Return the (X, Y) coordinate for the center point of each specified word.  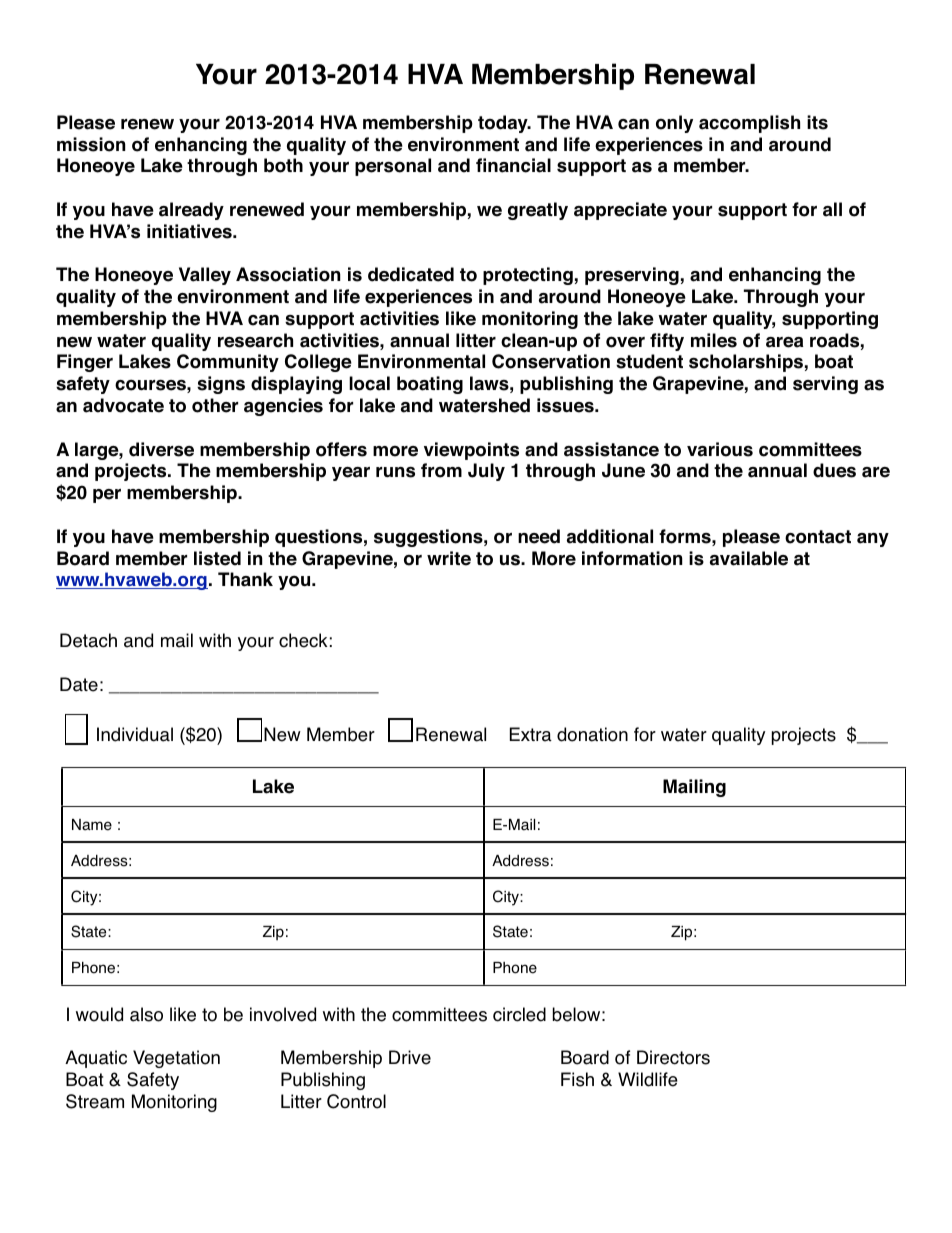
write (449, 558)
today (504, 124)
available (749, 558)
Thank (245, 579)
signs (221, 385)
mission (91, 144)
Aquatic (96, 1059)
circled (519, 1014)
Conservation (551, 361)
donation (592, 734)
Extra (531, 734)
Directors (673, 1057)
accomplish (749, 124)
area (785, 342)
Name (92, 825)
